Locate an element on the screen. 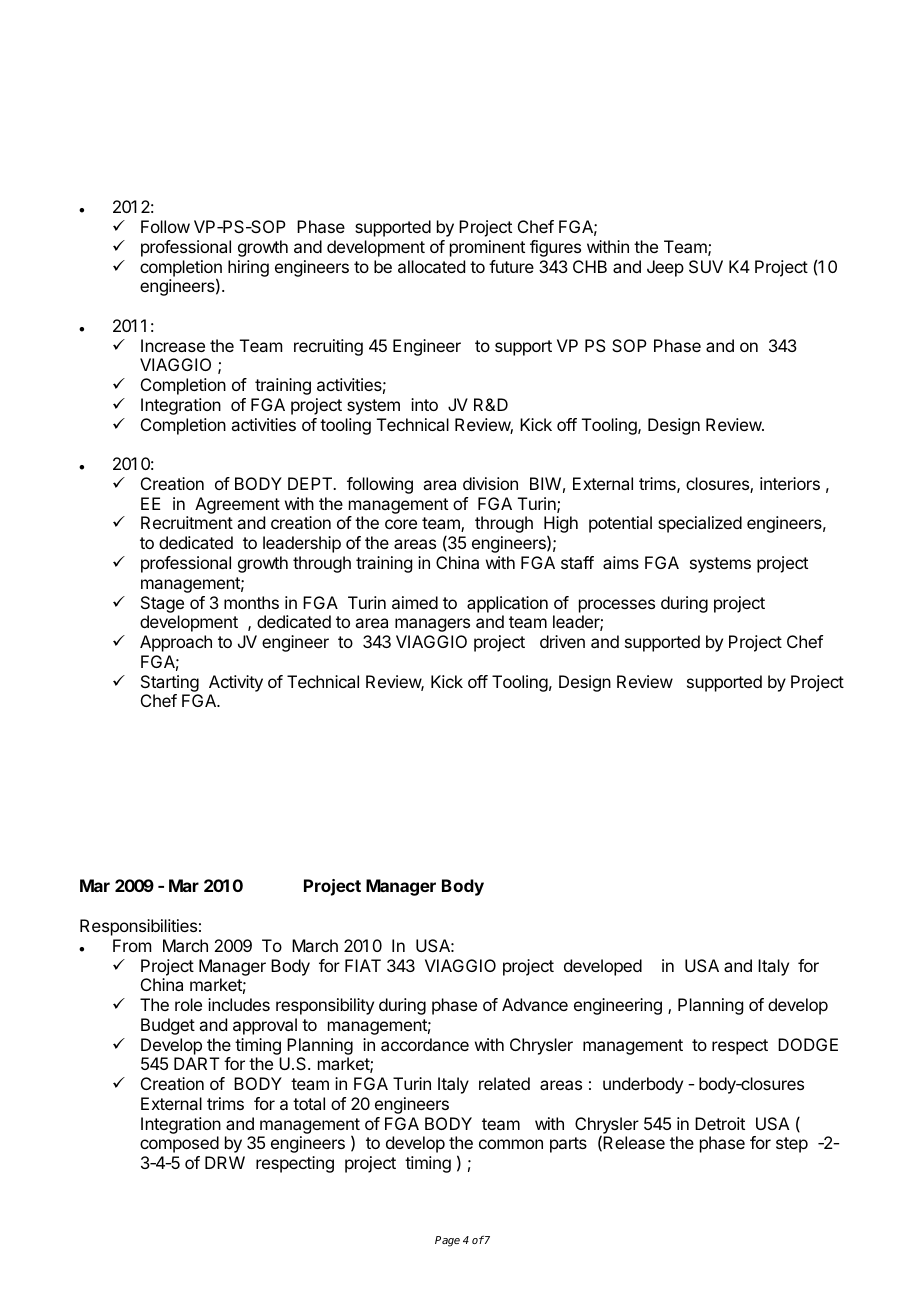 The image size is (924, 1308). recruiting is located at coordinates (328, 347).
